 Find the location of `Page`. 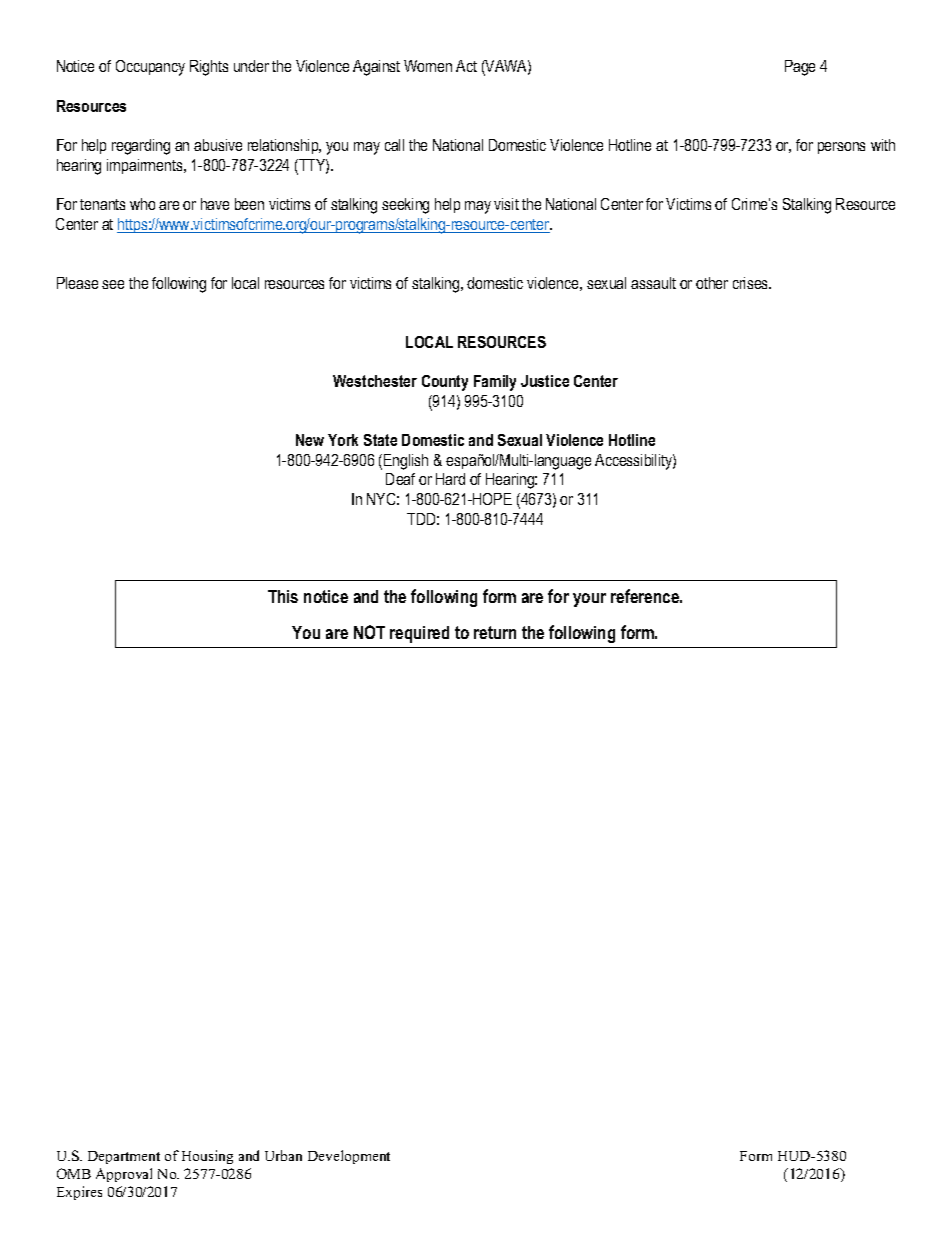

Page is located at coordinates (800, 68).
